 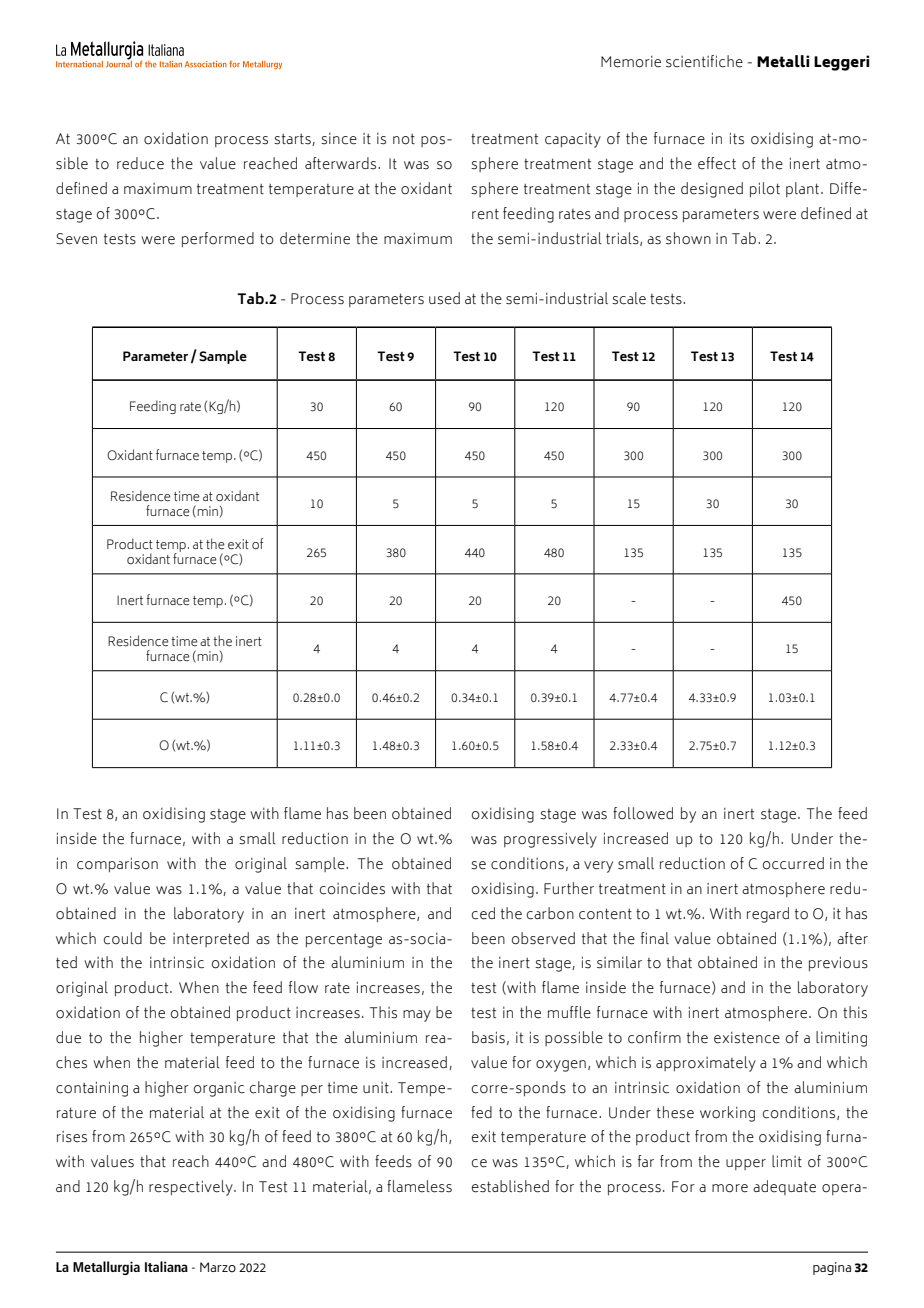 What do you see at coordinates (510, 1186) in the image?
I see `established` at bounding box center [510, 1186].
